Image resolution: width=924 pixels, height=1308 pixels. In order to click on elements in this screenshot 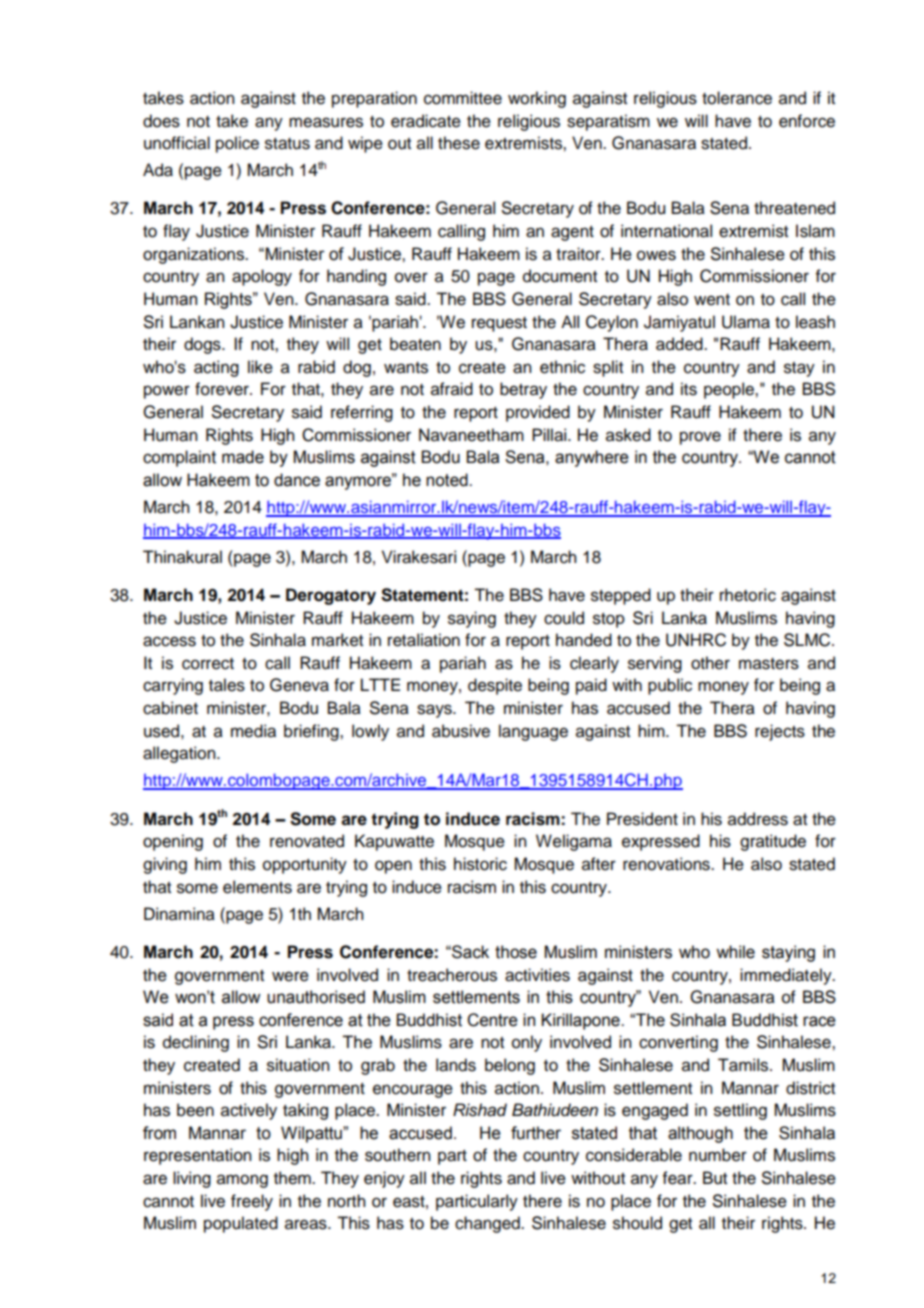, I will do `click(257, 887)`.
